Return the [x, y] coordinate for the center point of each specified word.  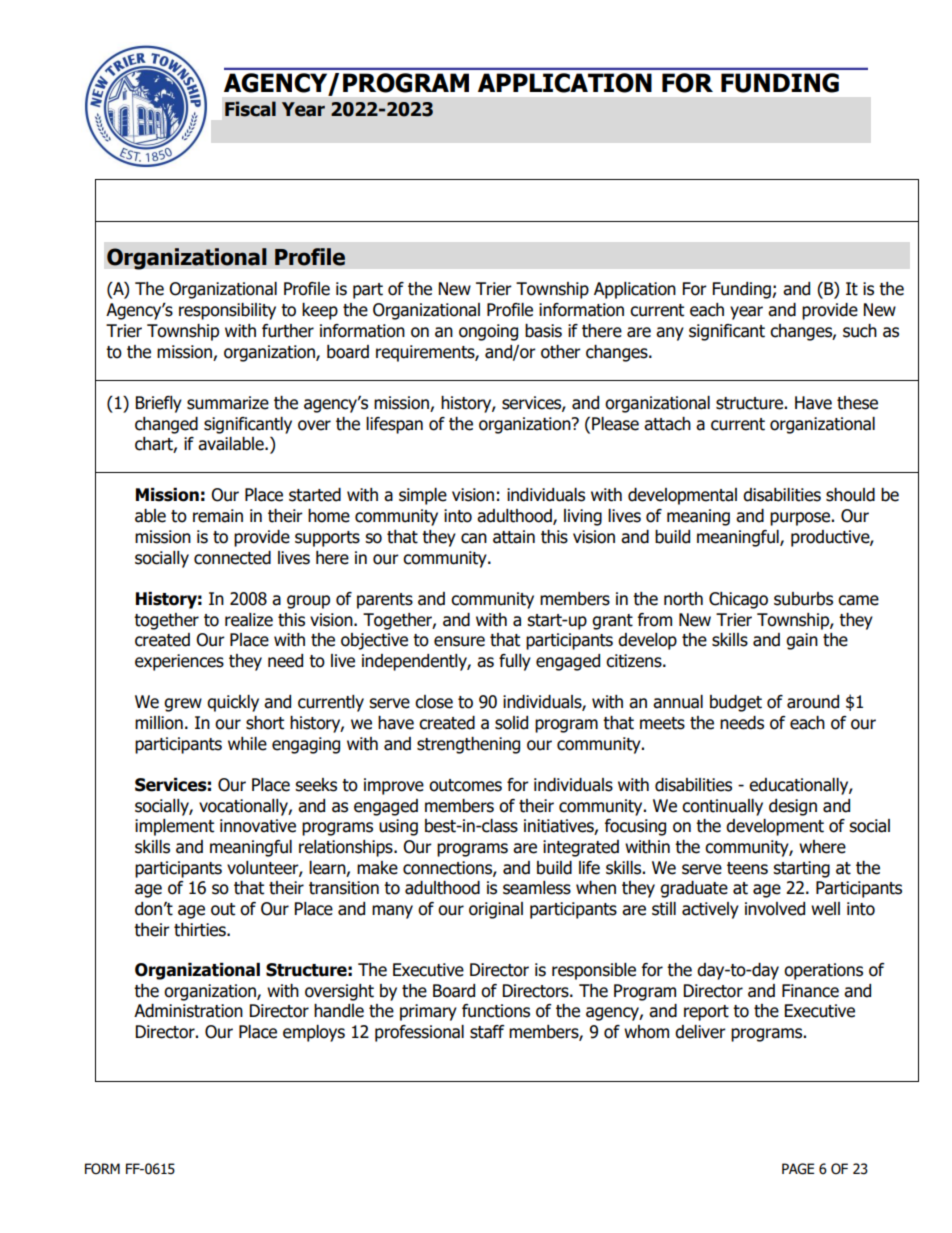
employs [314, 1033]
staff [487, 1032]
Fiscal [250, 109]
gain [802, 641]
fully [515, 662]
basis [543, 331]
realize [249, 620]
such [860, 331]
